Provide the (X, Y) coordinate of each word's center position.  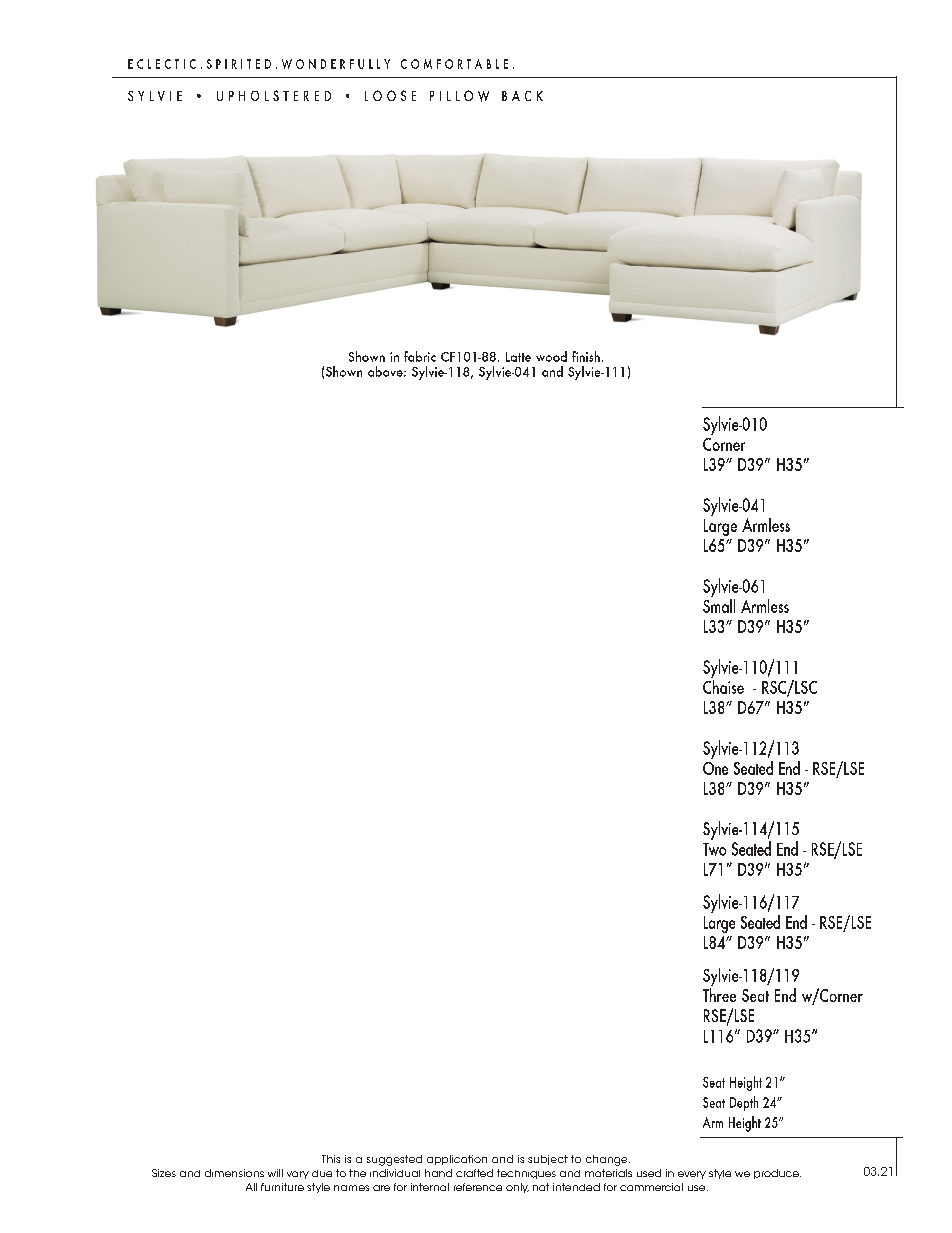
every (692, 1175)
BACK (522, 96)
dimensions (234, 1173)
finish (586, 356)
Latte (518, 357)
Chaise (723, 685)
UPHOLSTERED (274, 95)
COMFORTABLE (454, 64)
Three (719, 993)
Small (719, 604)
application (457, 1160)
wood (551, 356)
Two (714, 849)
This (331, 1159)
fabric (420, 356)
